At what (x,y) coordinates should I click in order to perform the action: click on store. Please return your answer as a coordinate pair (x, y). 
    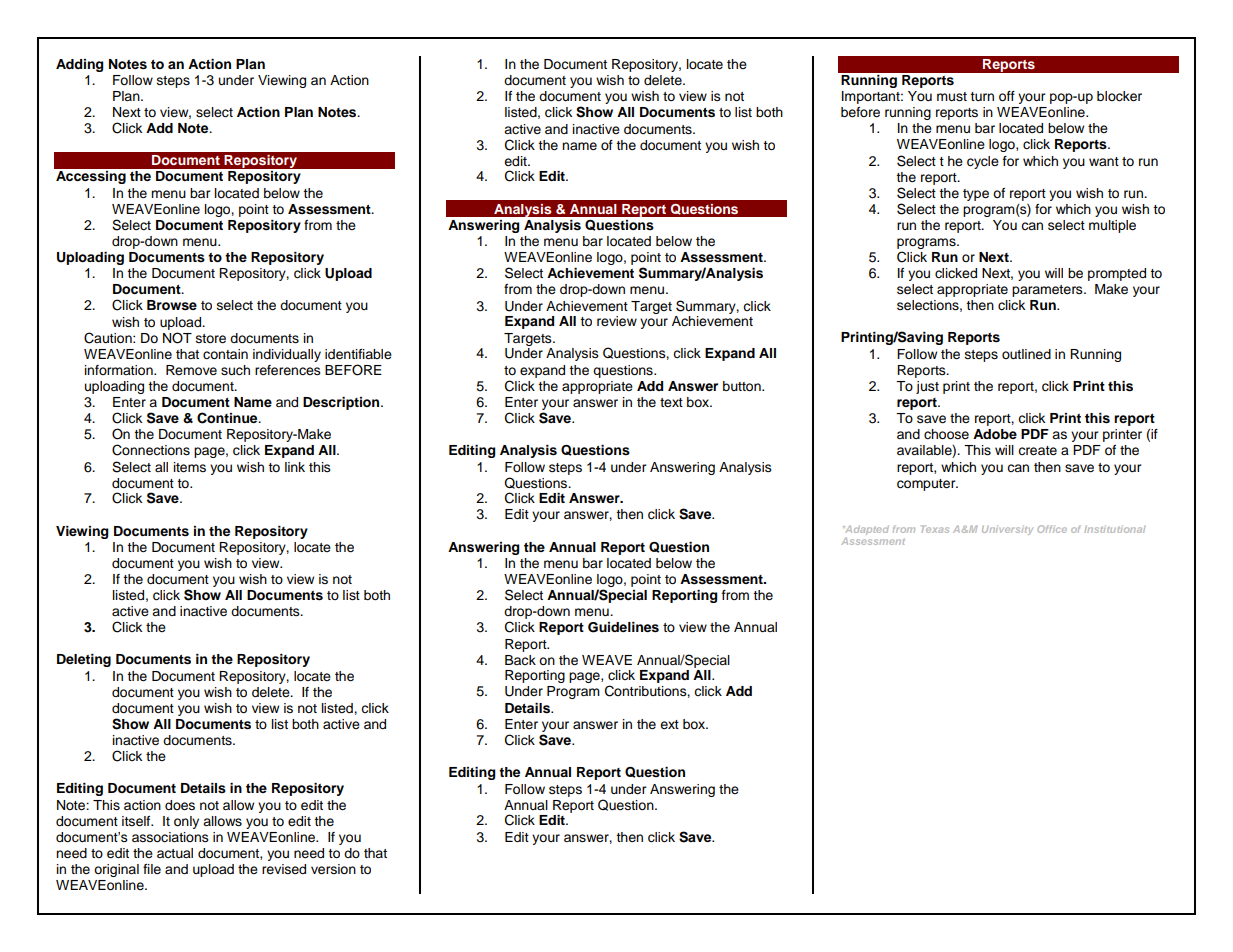
    Looking at the image, I should click on (211, 339).
